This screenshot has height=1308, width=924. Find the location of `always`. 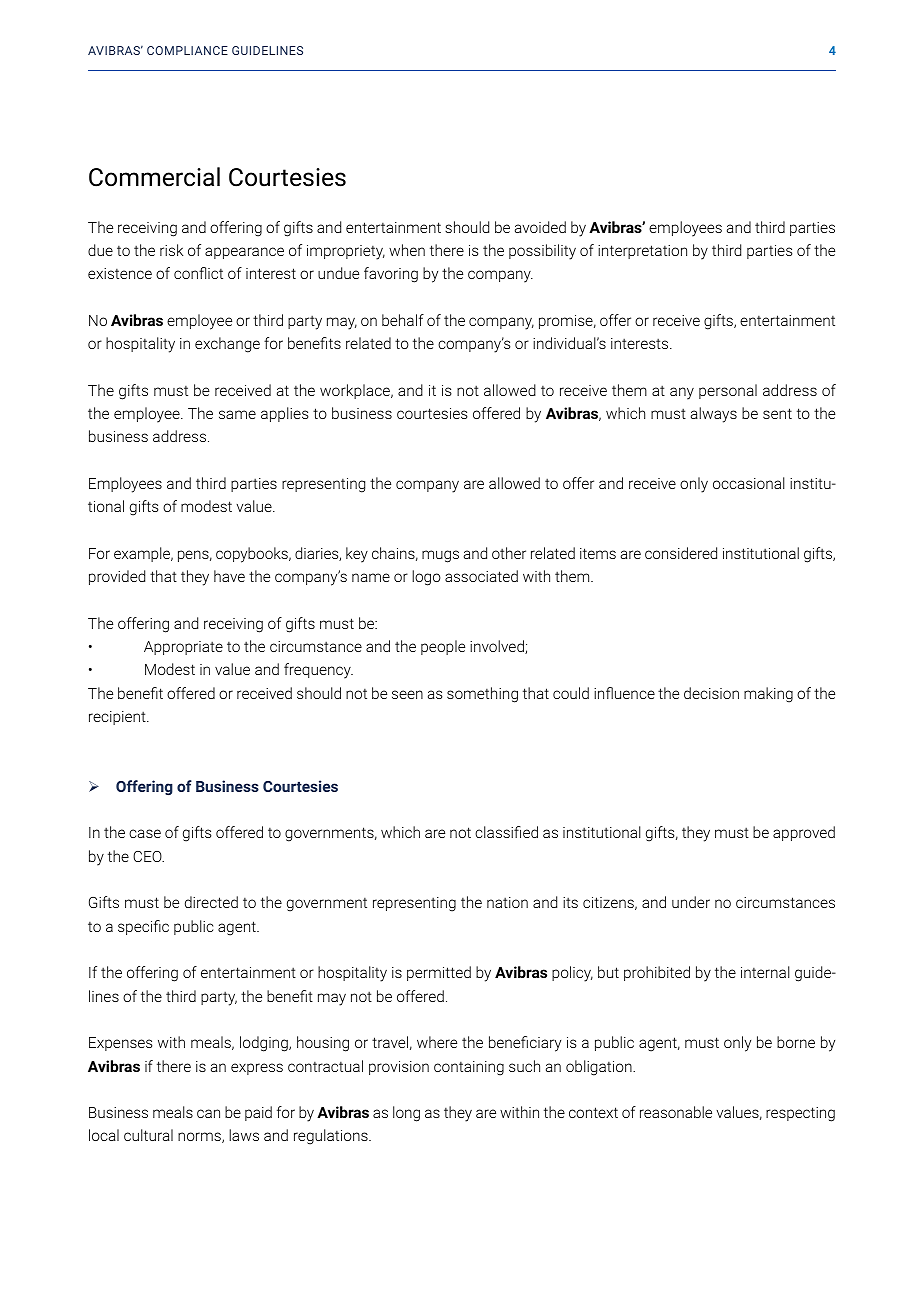

always is located at coordinates (714, 415).
